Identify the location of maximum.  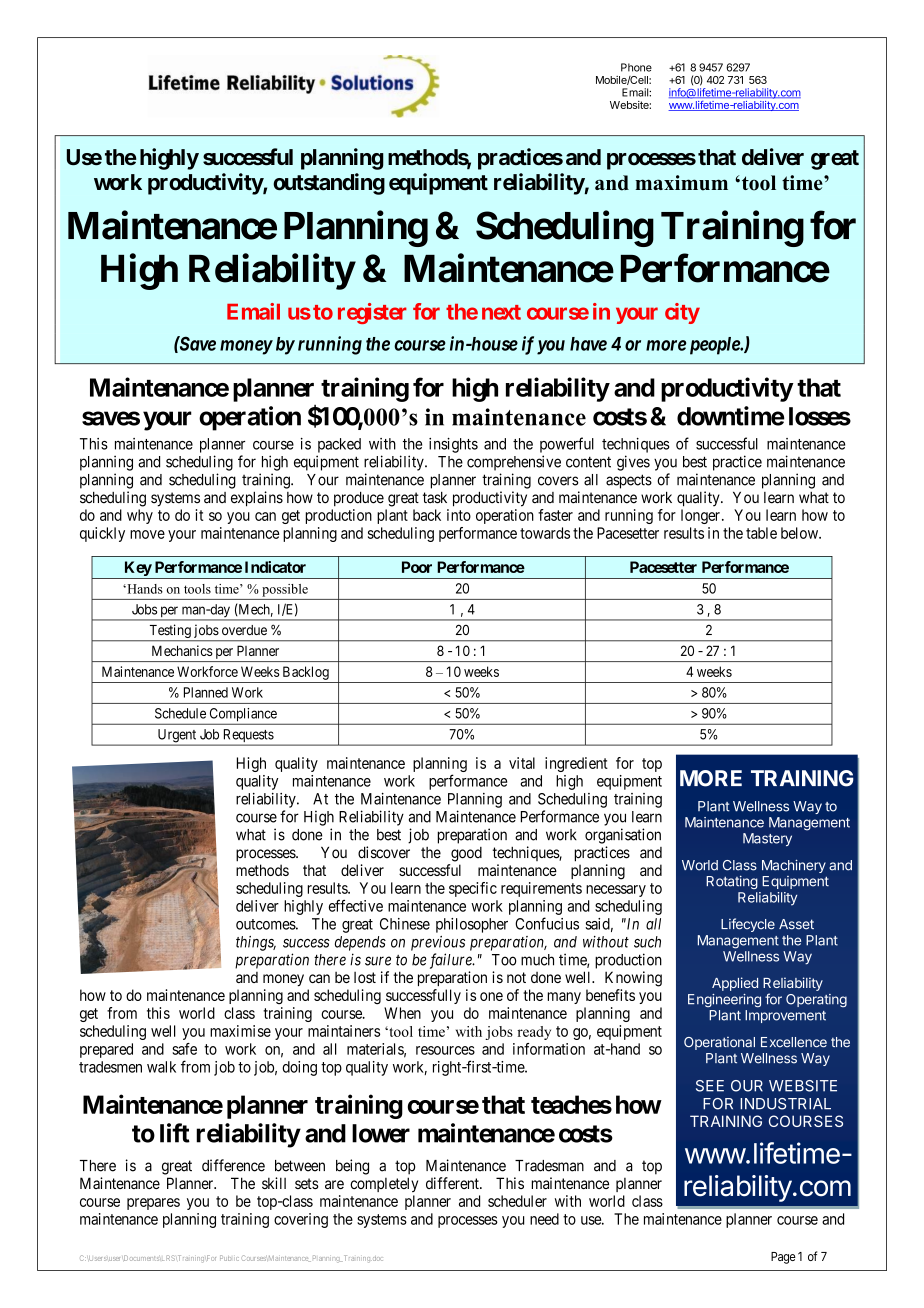
(681, 183).
